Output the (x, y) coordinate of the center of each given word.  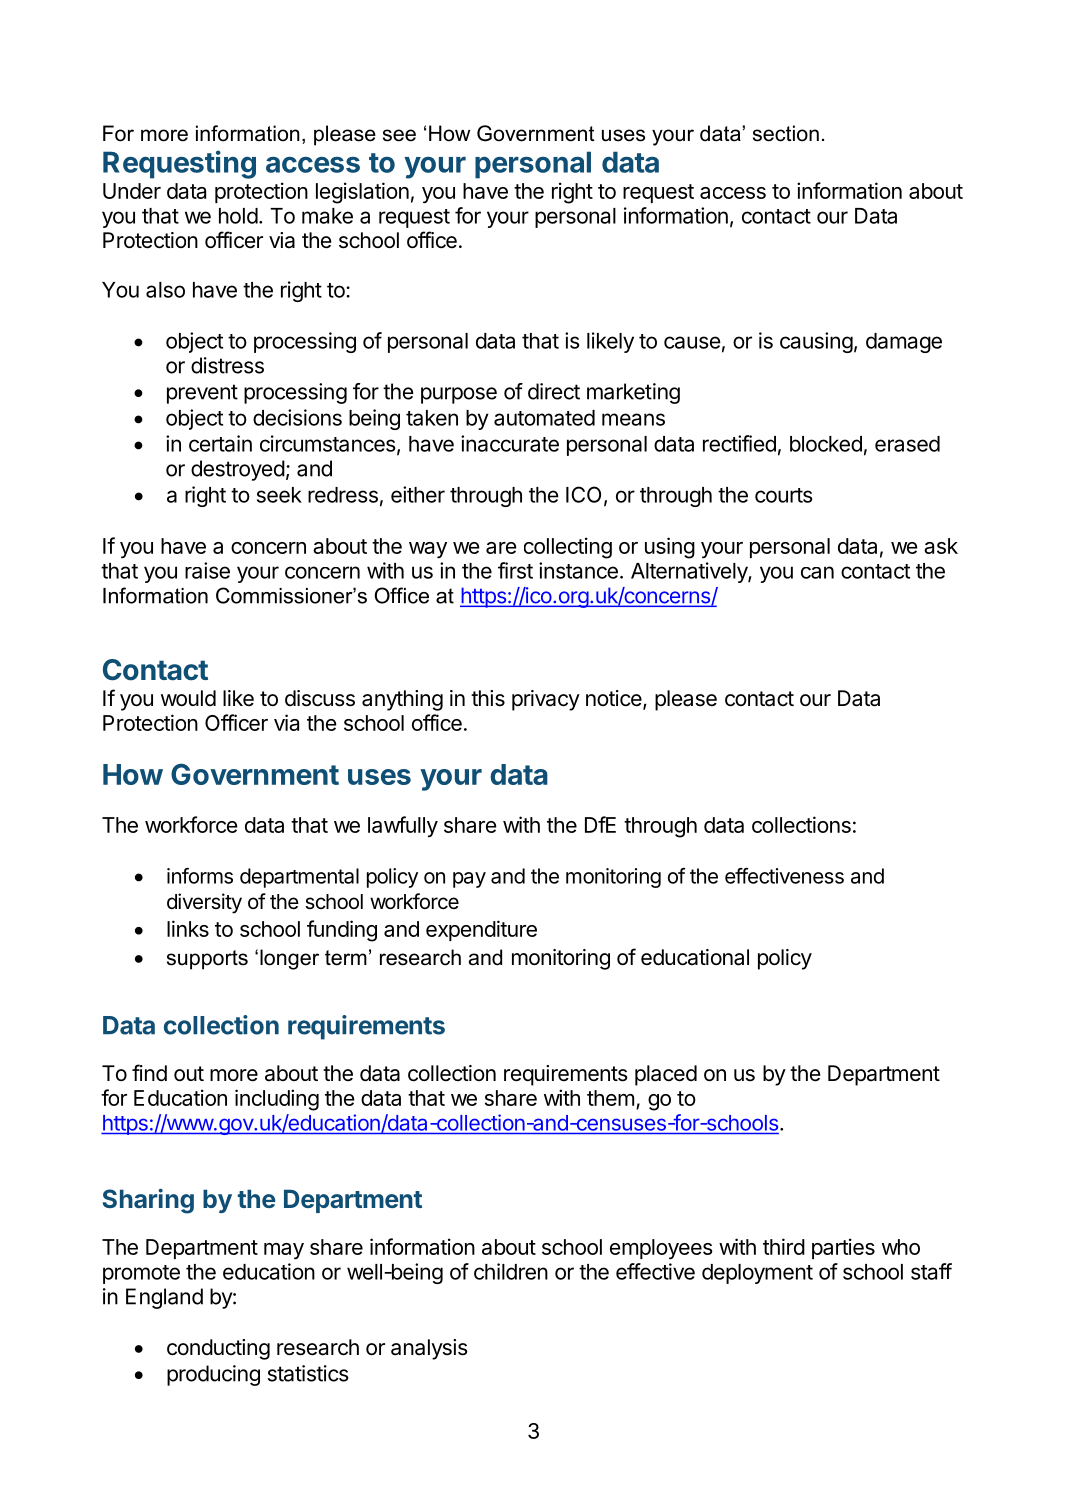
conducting (218, 1349)
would (188, 698)
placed (666, 1075)
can (817, 572)
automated (544, 418)
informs (200, 876)
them (610, 1098)
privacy (546, 700)
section (786, 133)
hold (238, 216)
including (277, 1100)
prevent (202, 394)
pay (469, 880)
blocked (826, 444)
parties (843, 1248)
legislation (362, 193)
